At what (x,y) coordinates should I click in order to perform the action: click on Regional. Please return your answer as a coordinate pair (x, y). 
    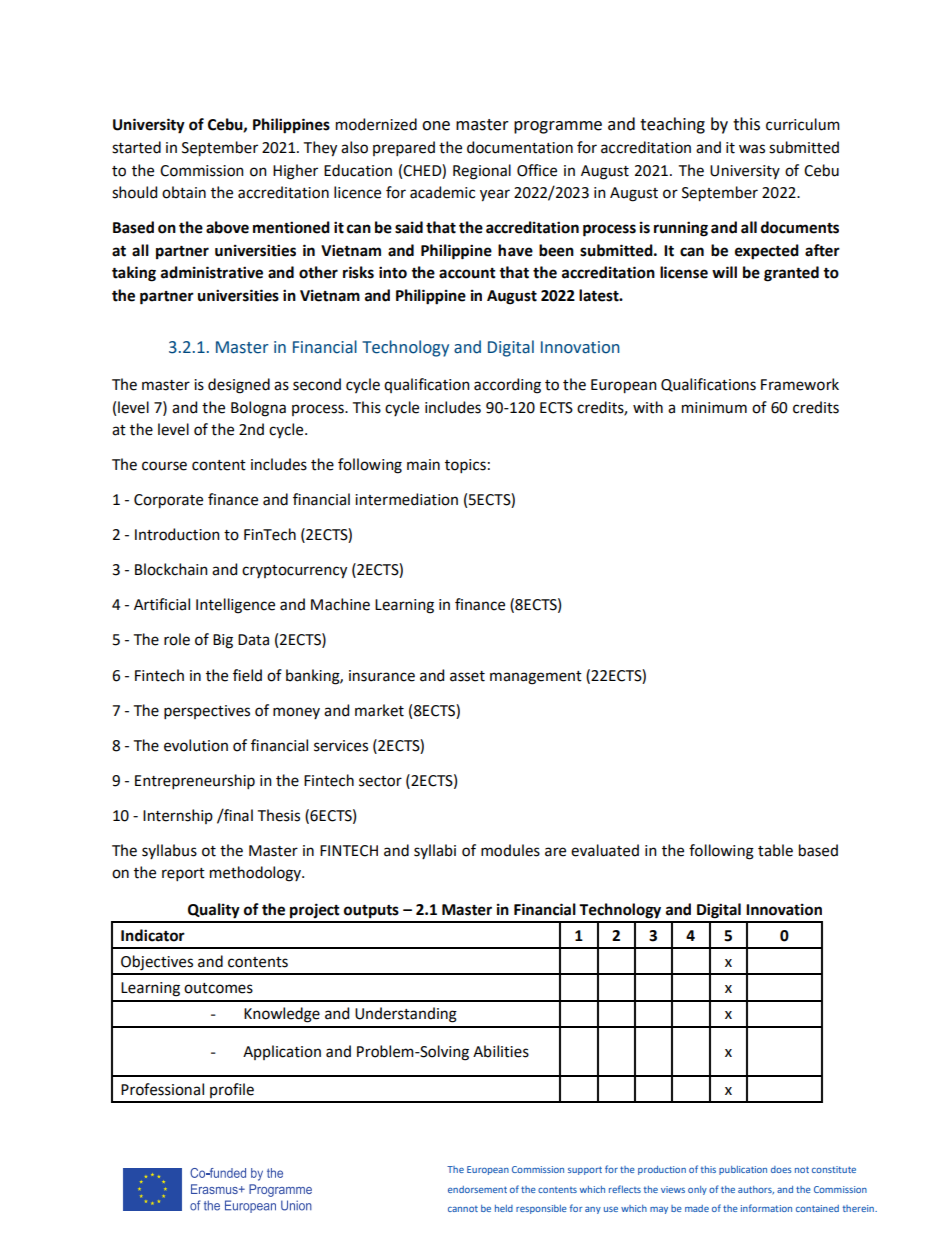
    Looking at the image, I should click on (482, 172).
